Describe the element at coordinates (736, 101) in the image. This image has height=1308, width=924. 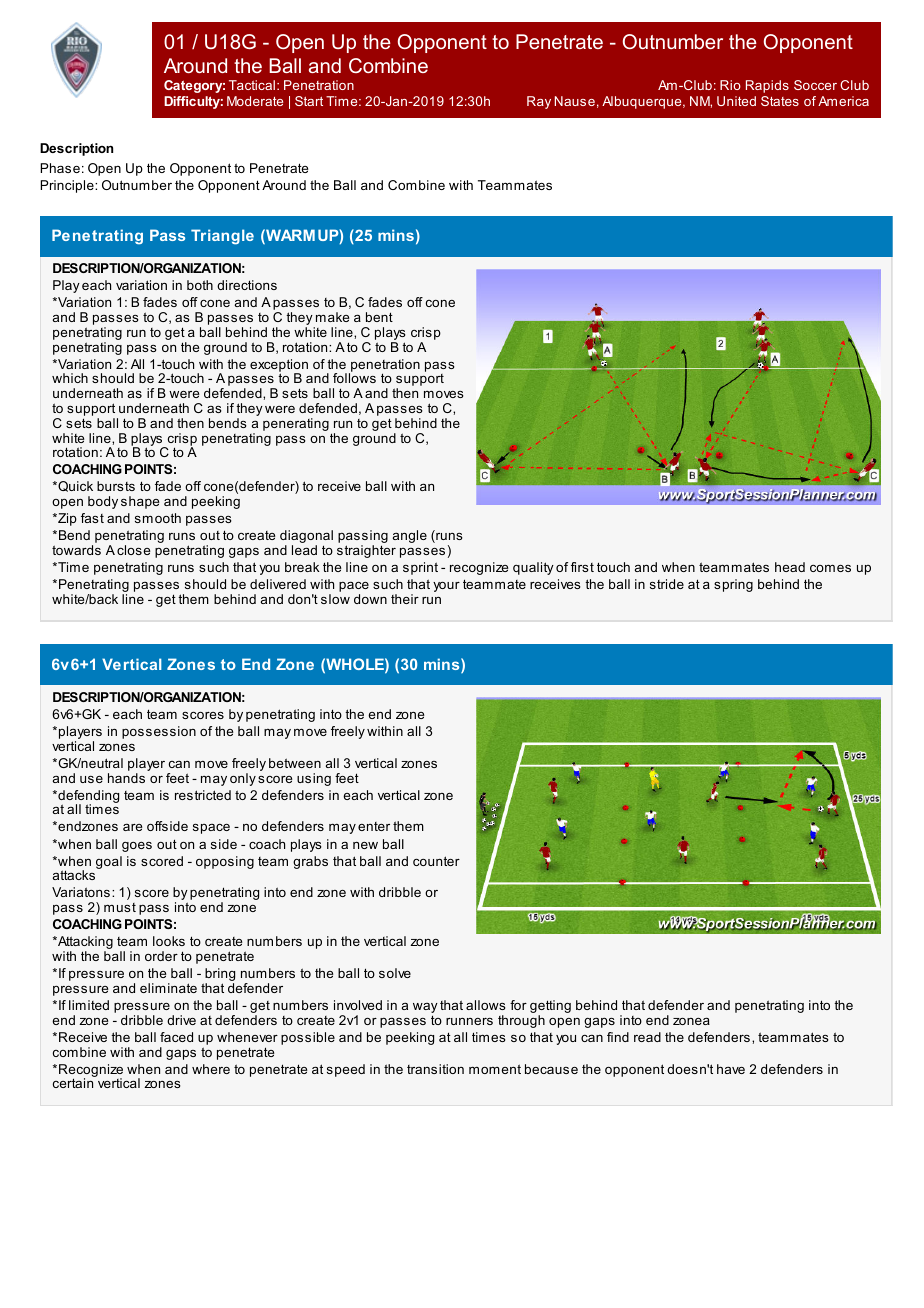
I see `United` at that location.
